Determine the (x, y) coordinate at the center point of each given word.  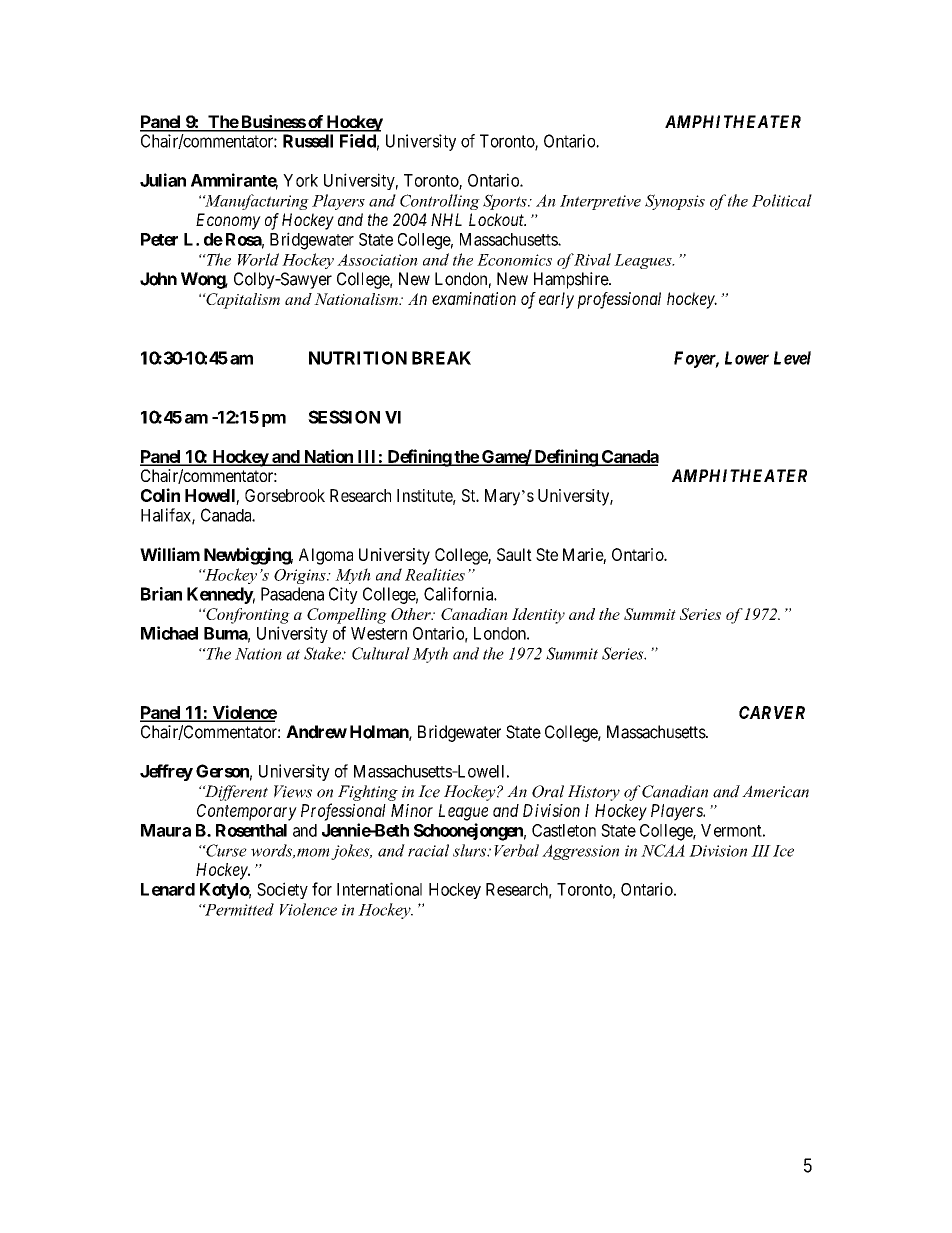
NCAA (663, 850)
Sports (506, 202)
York (300, 180)
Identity (538, 616)
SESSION (344, 417)
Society (282, 890)
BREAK (441, 358)
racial (428, 850)
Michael (169, 633)
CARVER (772, 712)
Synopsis (675, 202)
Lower (747, 358)
